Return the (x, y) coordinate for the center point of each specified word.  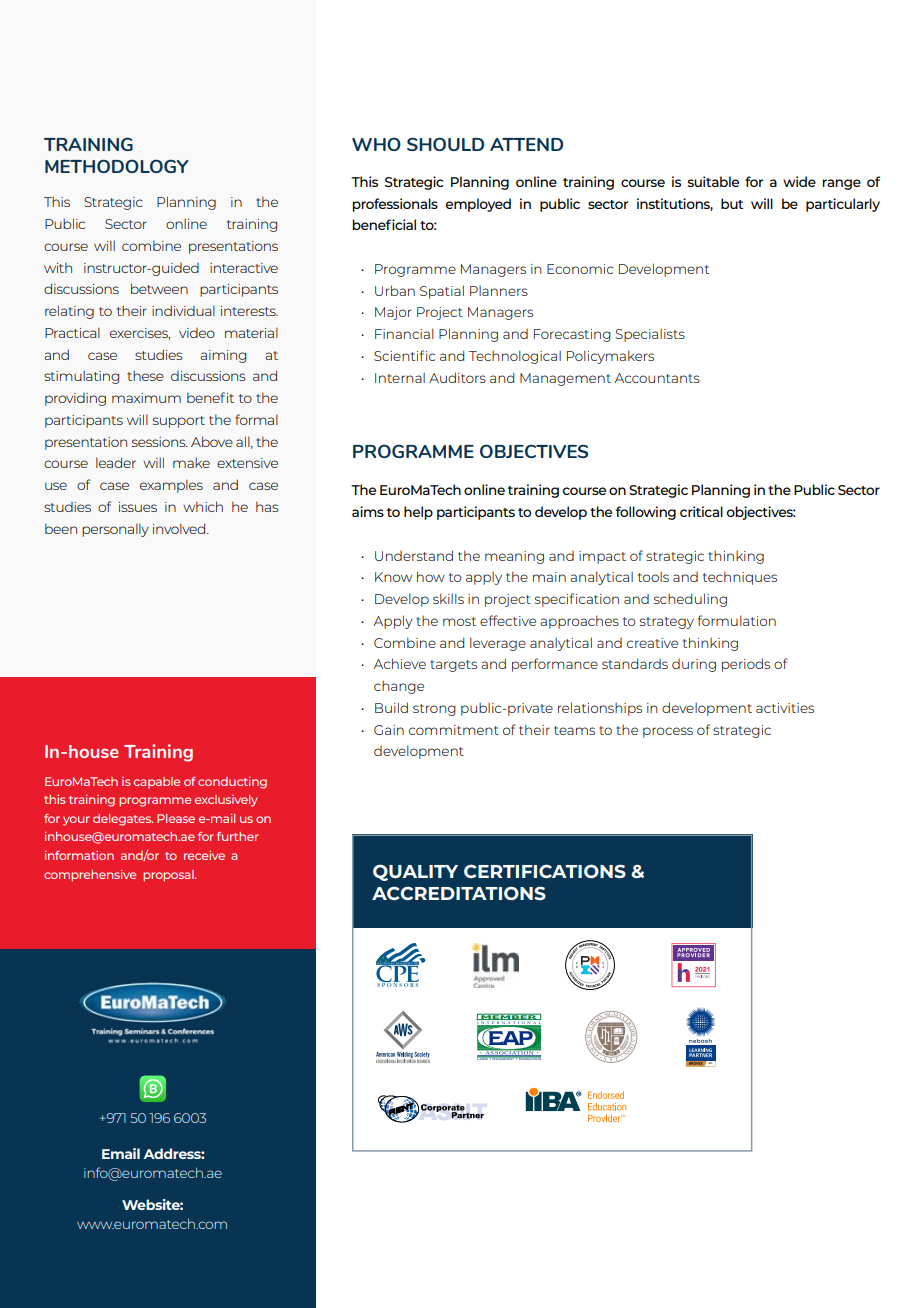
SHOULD (445, 144)
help (418, 513)
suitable (713, 181)
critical (701, 511)
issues (138, 507)
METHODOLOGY (116, 166)
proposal (169, 876)
